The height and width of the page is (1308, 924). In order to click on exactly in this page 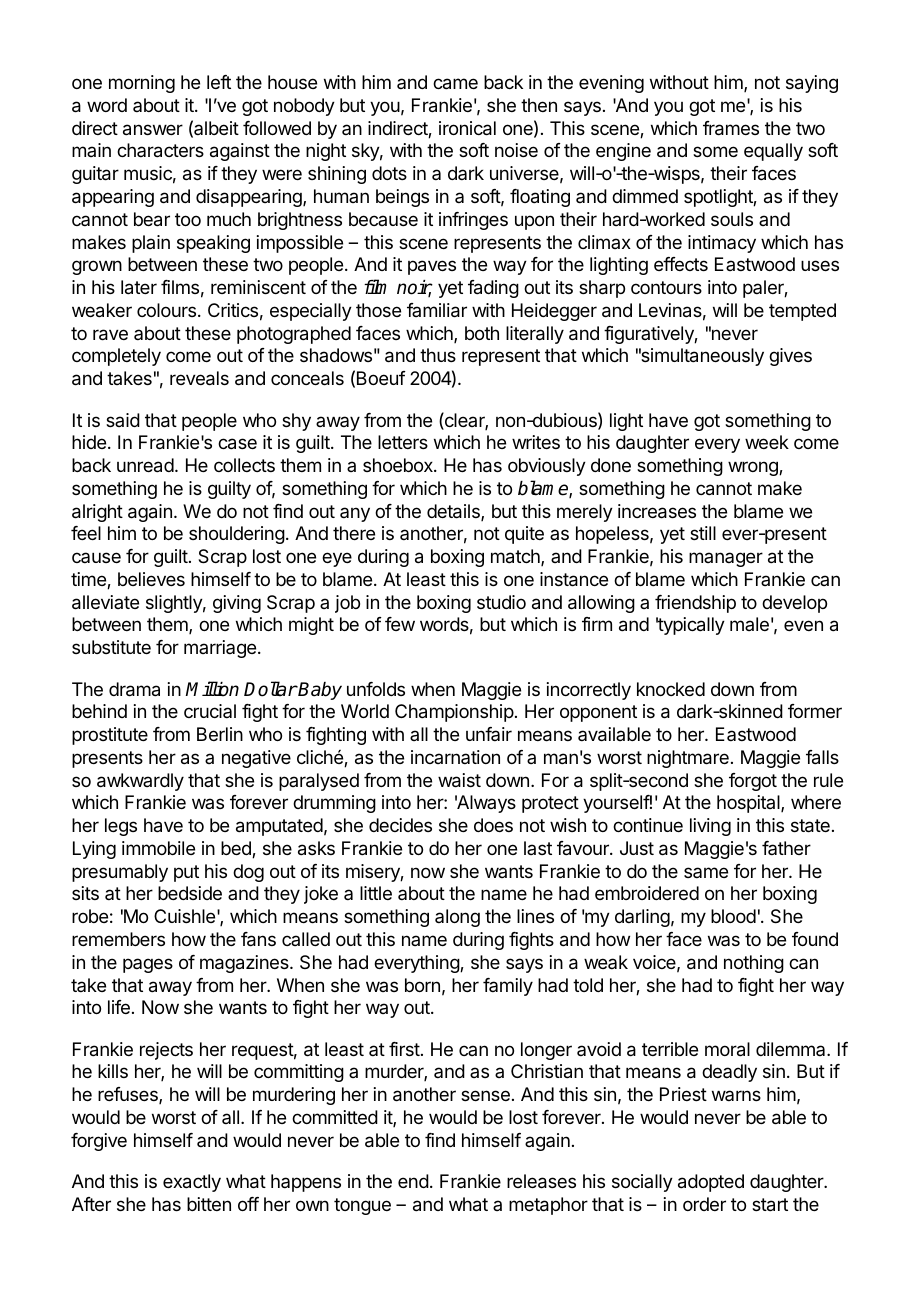, I will do `click(192, 1183)`.
